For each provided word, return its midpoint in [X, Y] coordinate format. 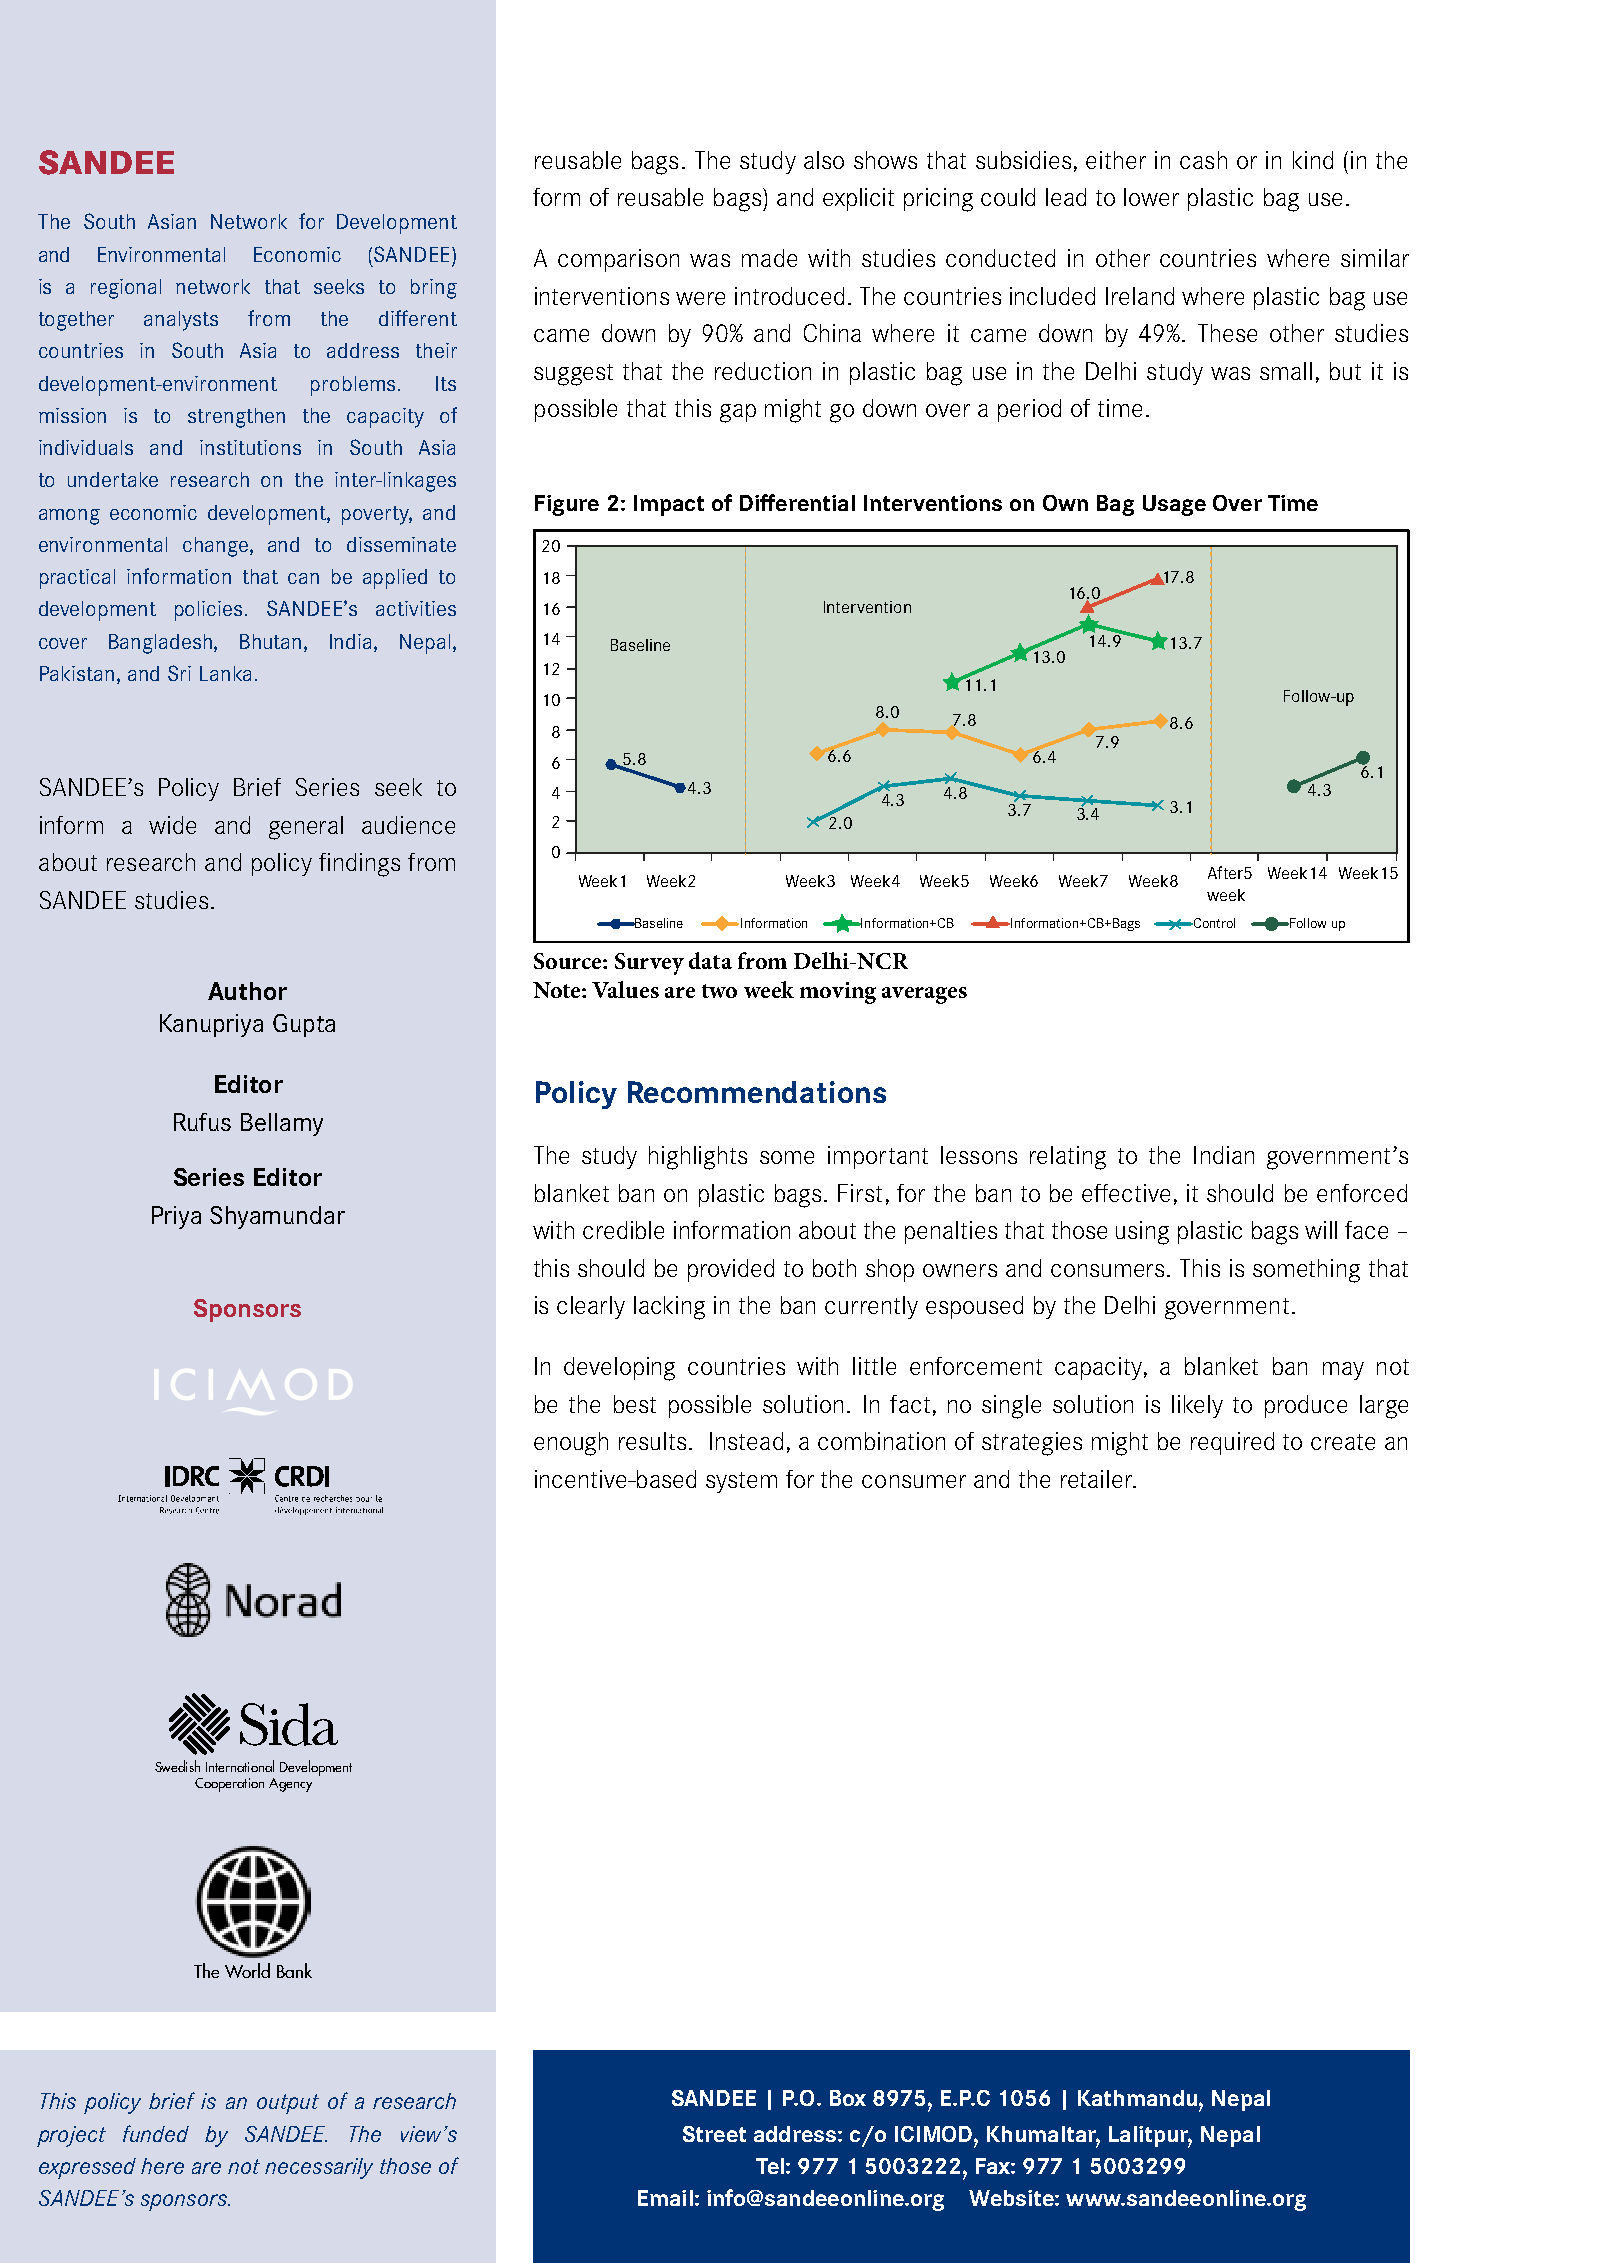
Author [247, 991]
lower [1151, 197]
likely [1197, 1406]
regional [126, 289]
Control [1213, 923]
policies [208, 611]
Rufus [202, 1122]
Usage [1174, 505]
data [710, 960]
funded [156, 2133]
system [741, 1482]
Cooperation [229, 1785]
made [769, 258]
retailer [1098, 1479]
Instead [746, 1441]
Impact [669, 505]
